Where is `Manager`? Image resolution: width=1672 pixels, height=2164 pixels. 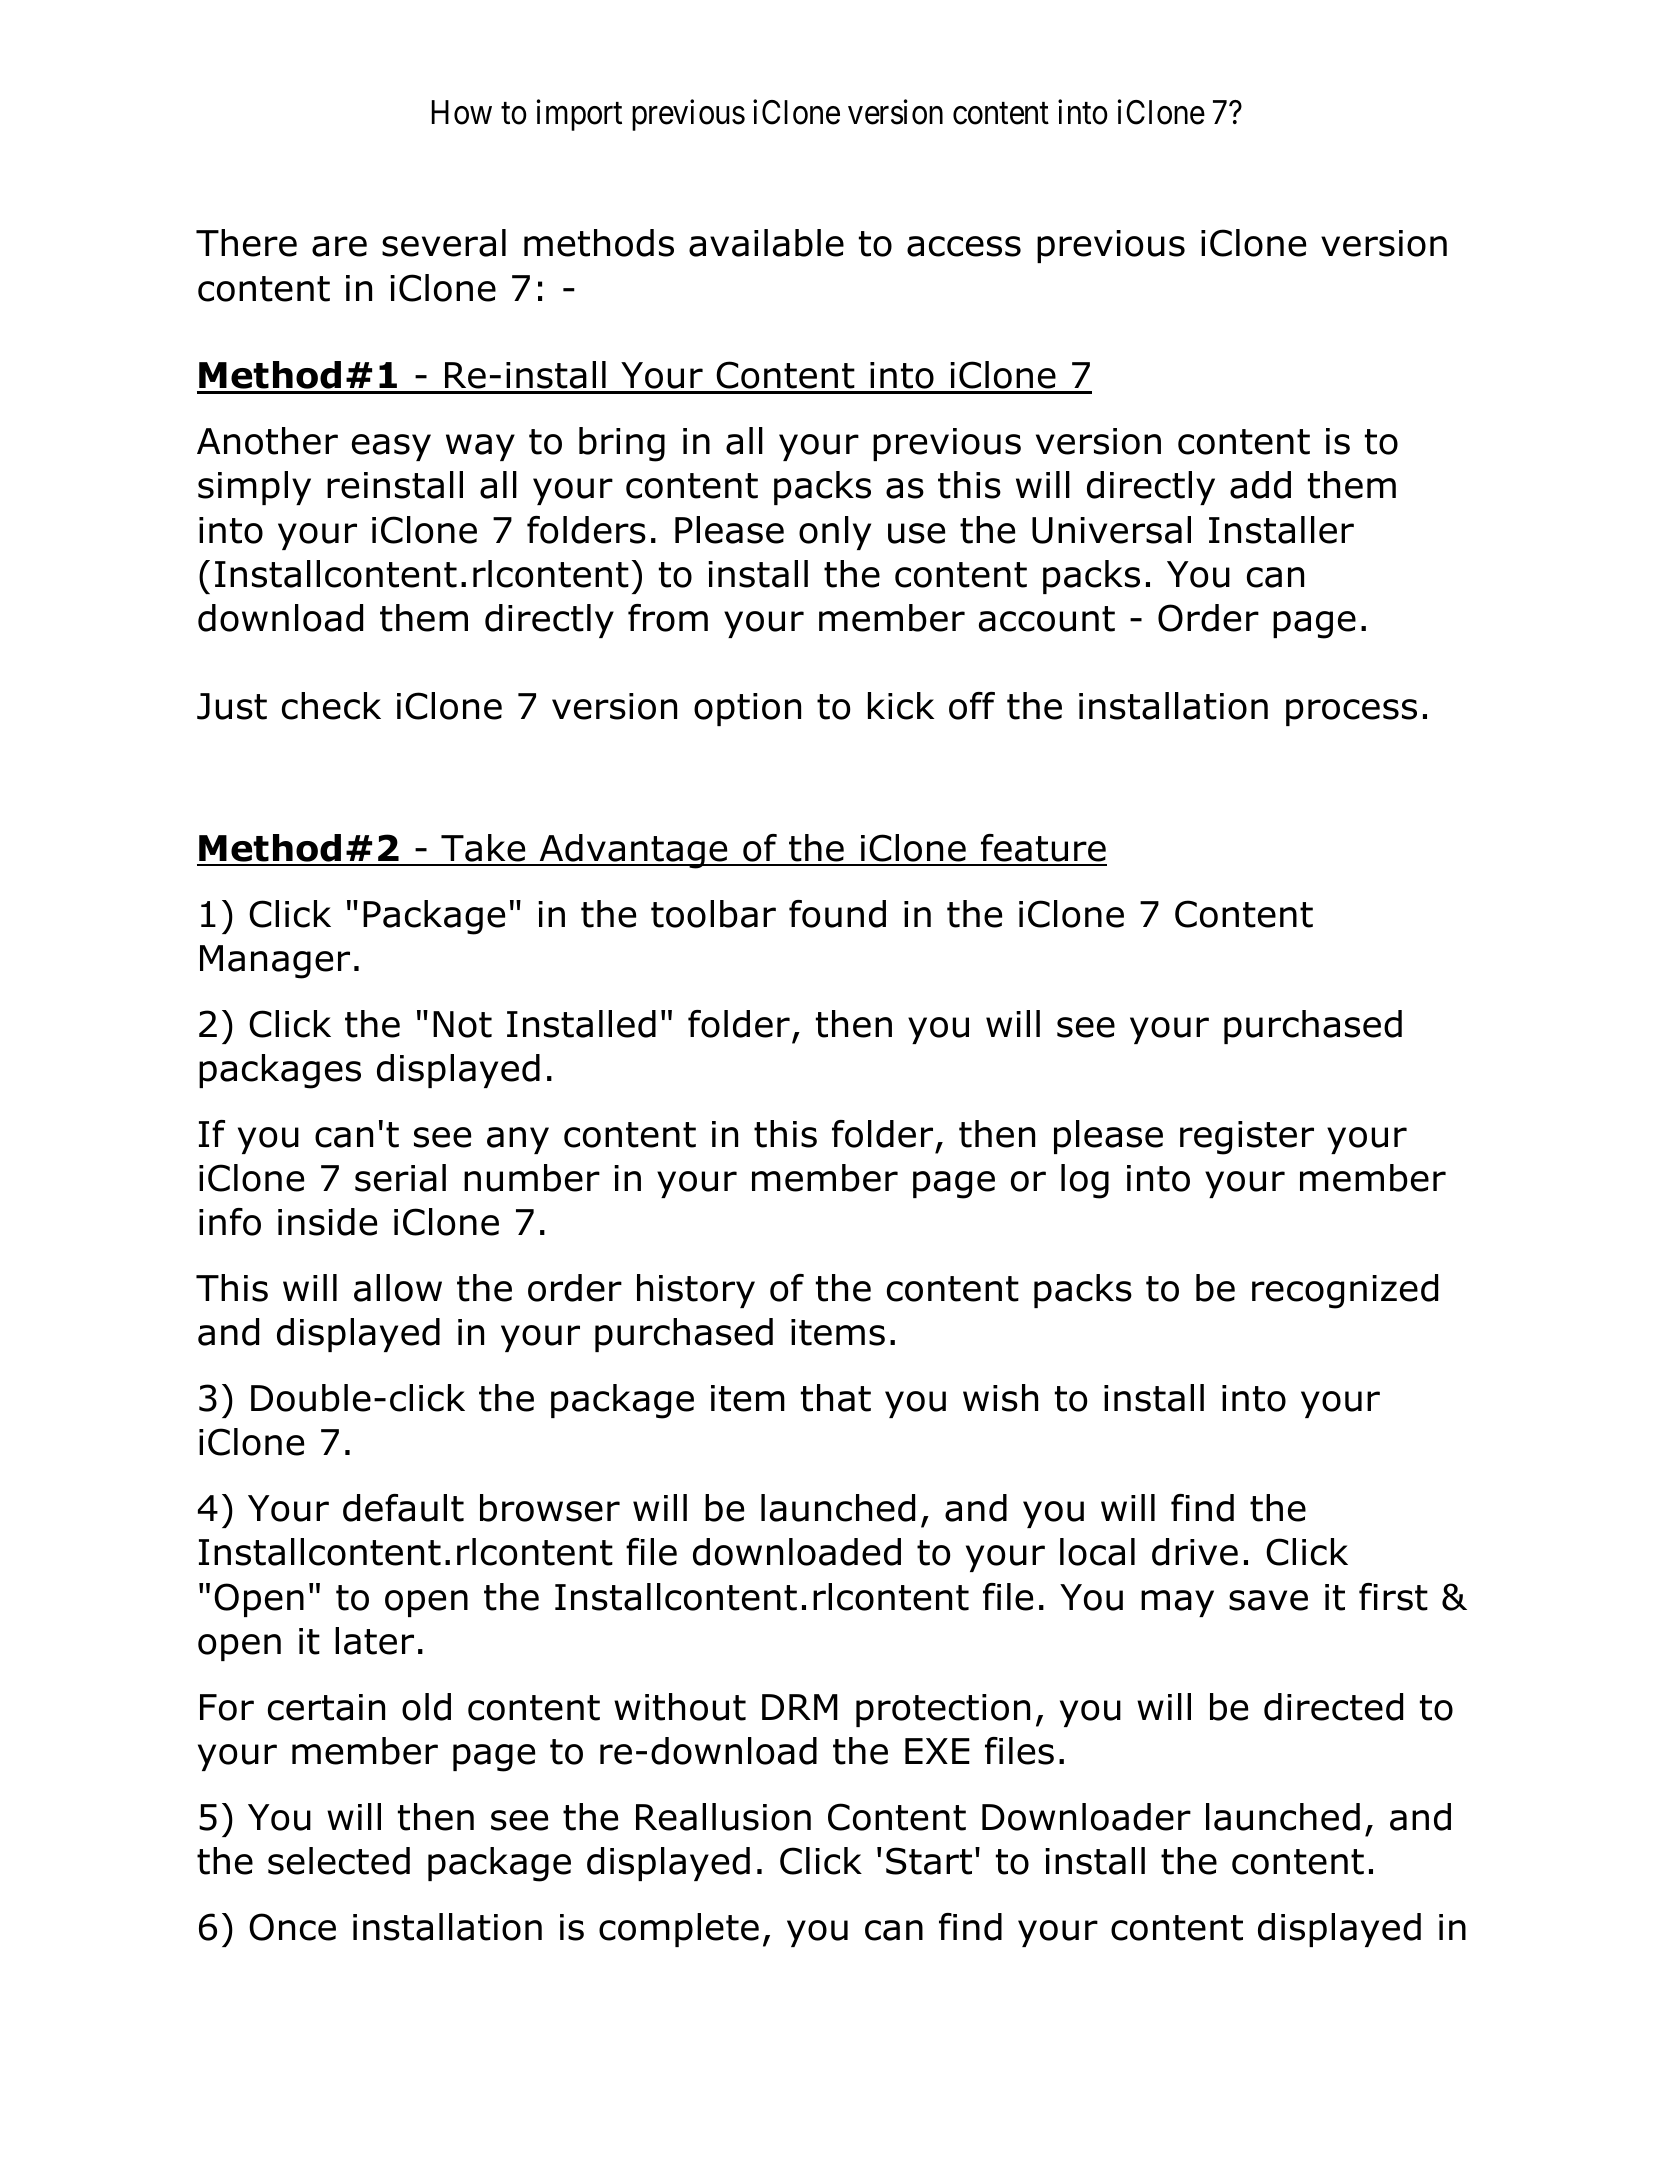
Manager is located at coordinates (275, 962).
